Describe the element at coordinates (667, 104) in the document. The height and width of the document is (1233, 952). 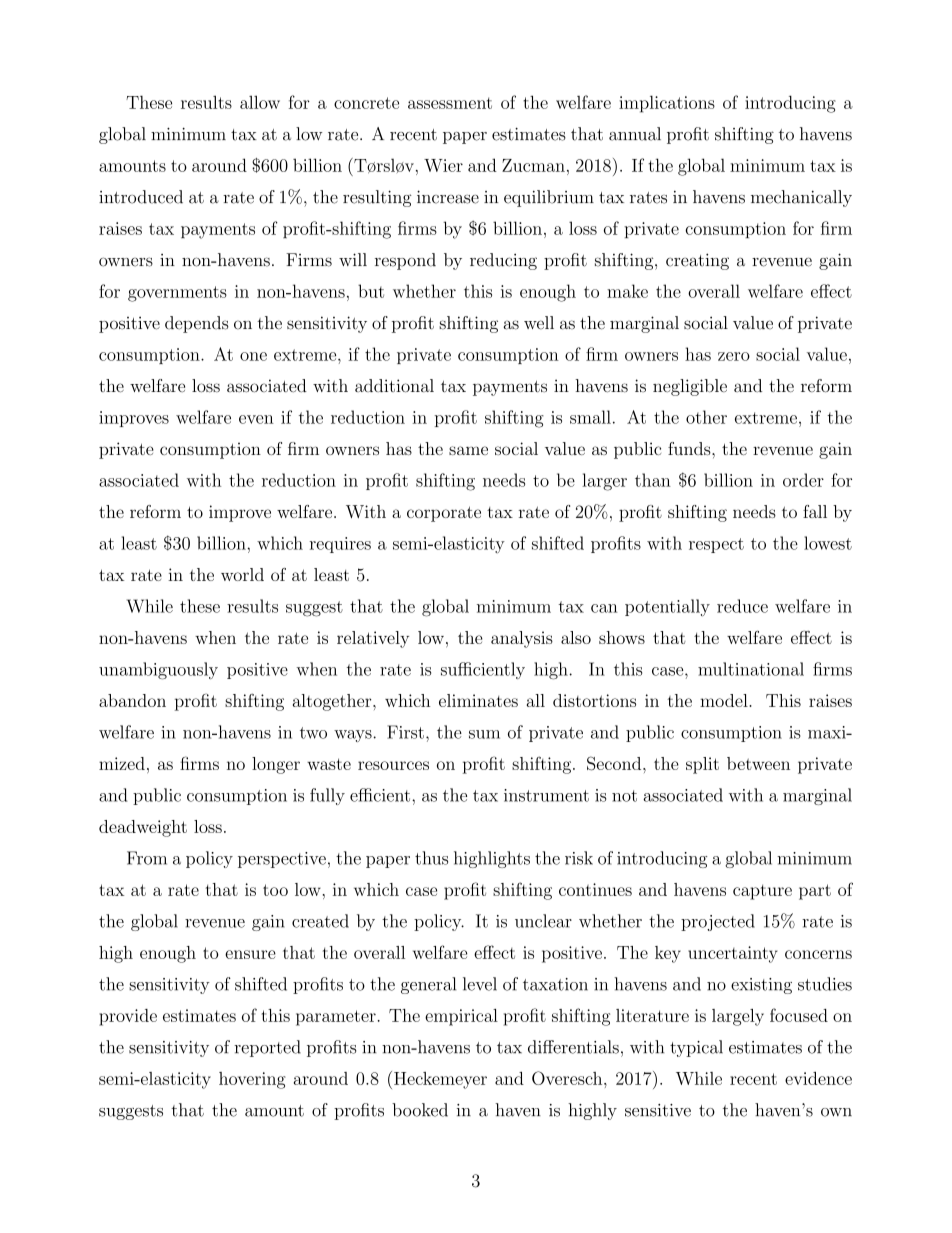
I see `implications` at that location.
